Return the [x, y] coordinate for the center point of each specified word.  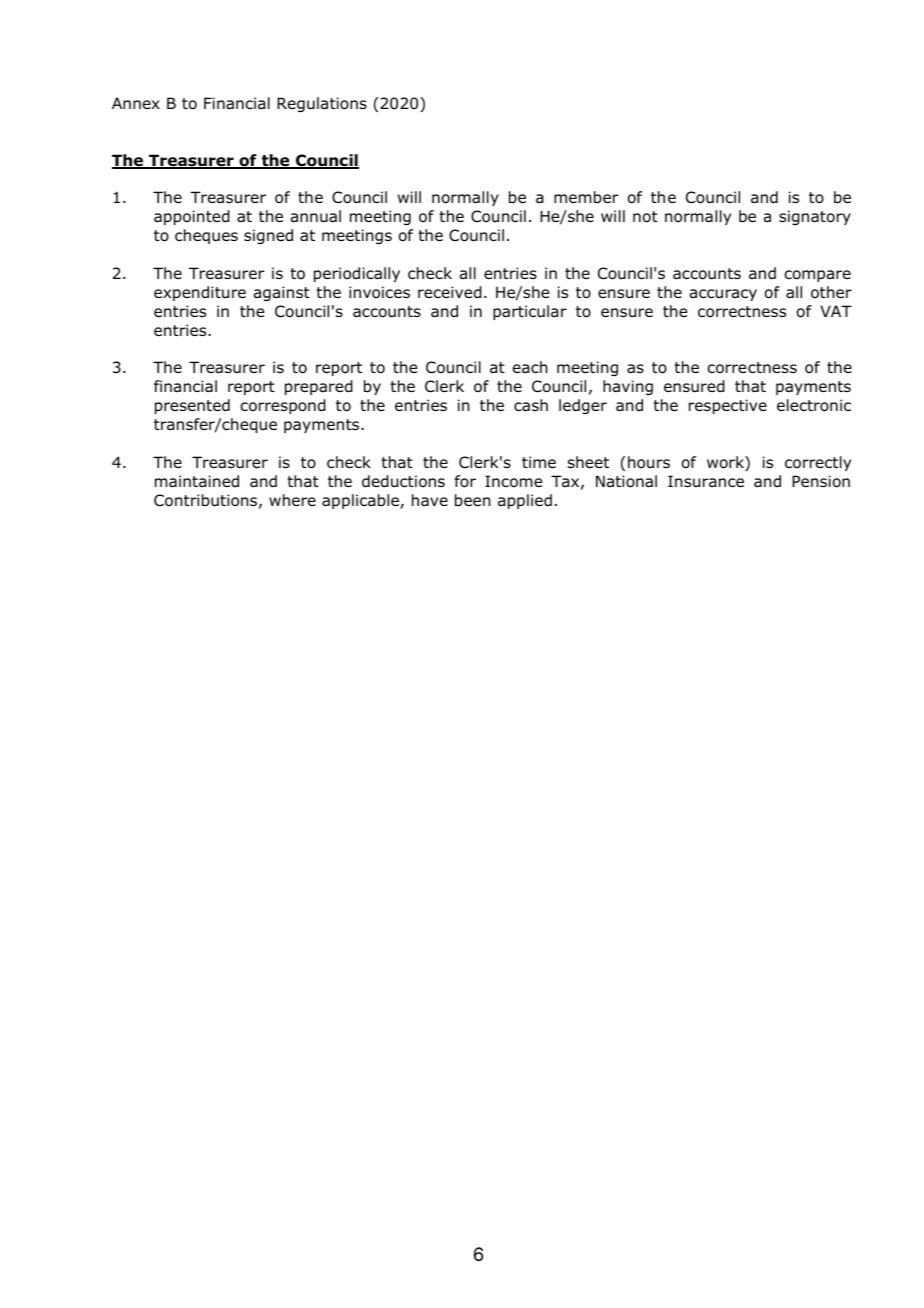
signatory [815, 217]
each [530, 367]
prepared [319, 387]
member [586, 197]
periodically [357, 274]
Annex [136, 103]
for [465, 481]
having [628, 387]
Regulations [322, 104]
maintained [197, 481]
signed [268, 236]
